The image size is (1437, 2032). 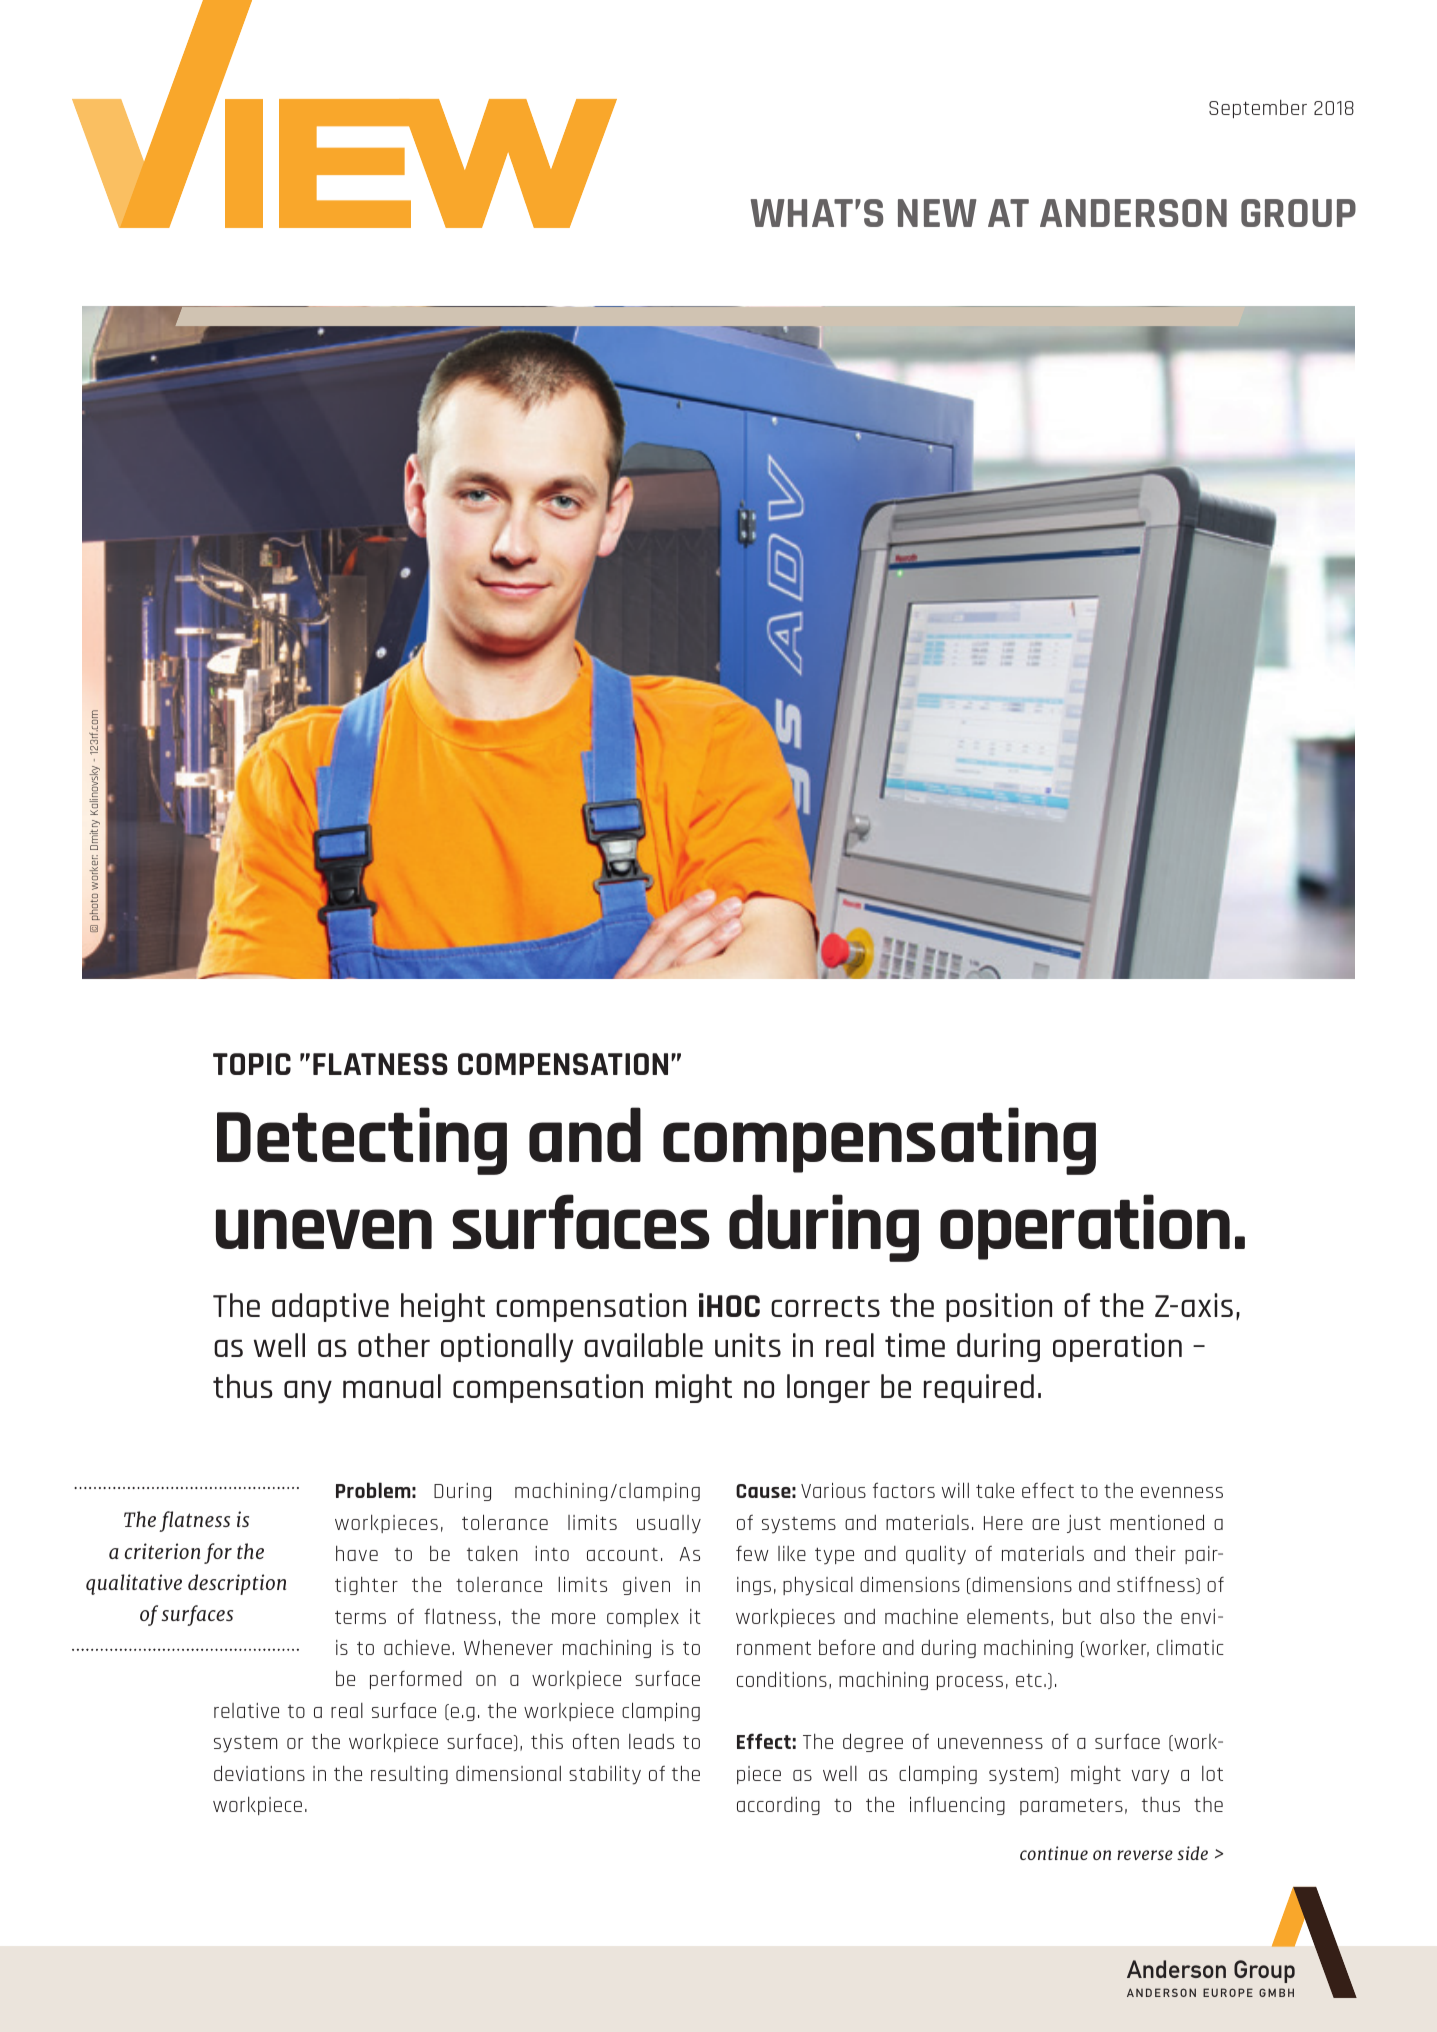 What do you see at coordinates (999, 1307) in the screenshot?
I see `position` at bounding box center [999, 1307].
